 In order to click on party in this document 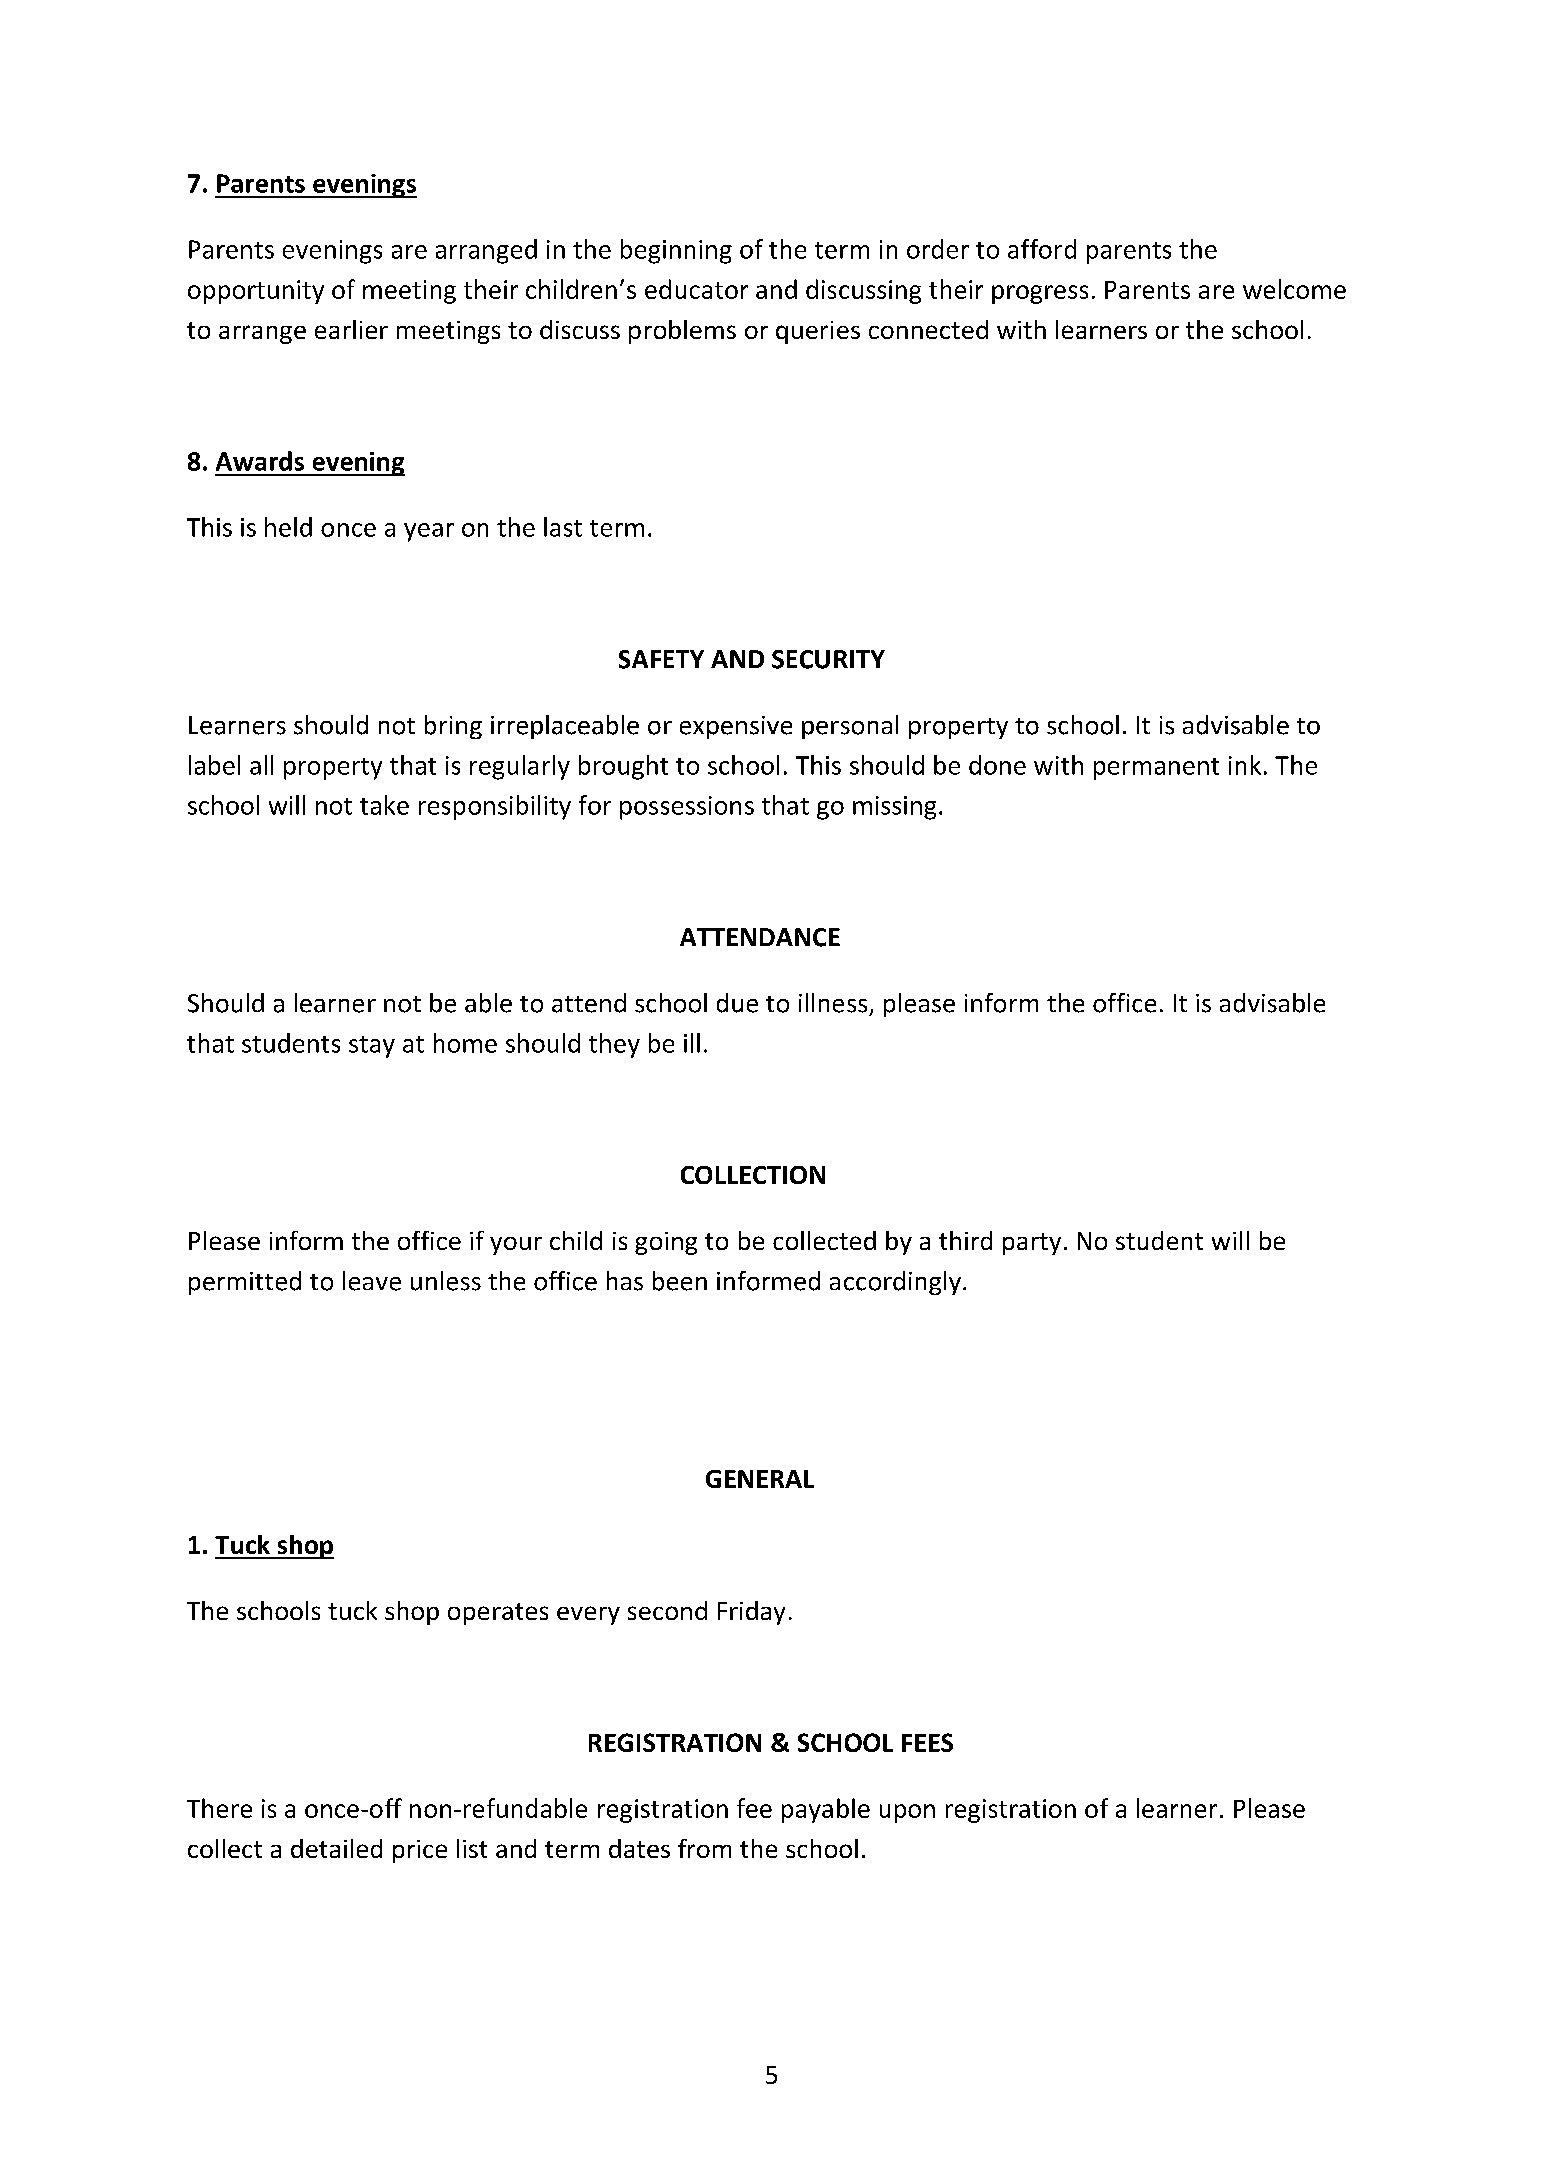, I will do `click(1032, 1244)`.
